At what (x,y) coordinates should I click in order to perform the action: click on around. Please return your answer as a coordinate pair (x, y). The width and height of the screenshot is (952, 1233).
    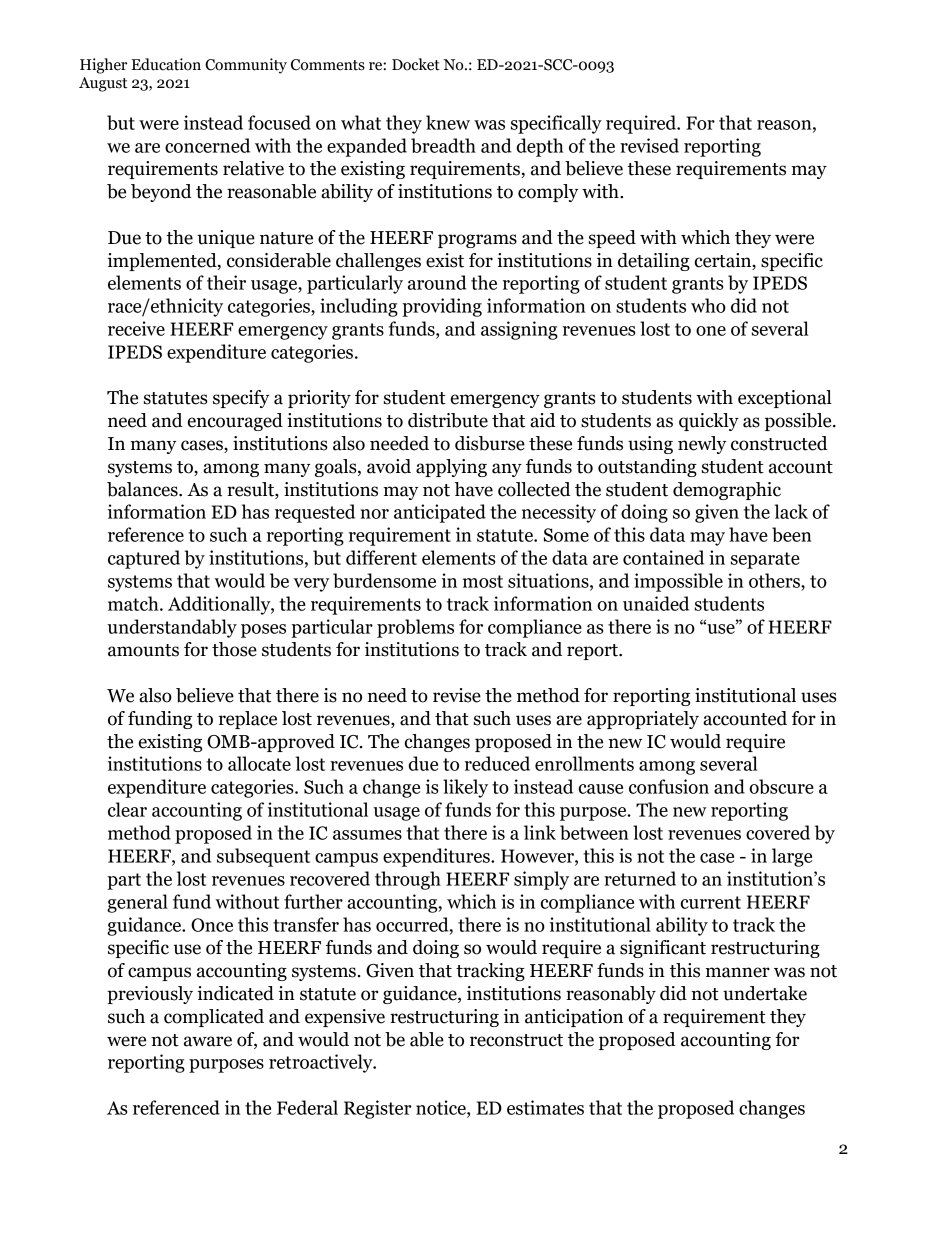
    Looking at the image, I should click on (437, 282).
